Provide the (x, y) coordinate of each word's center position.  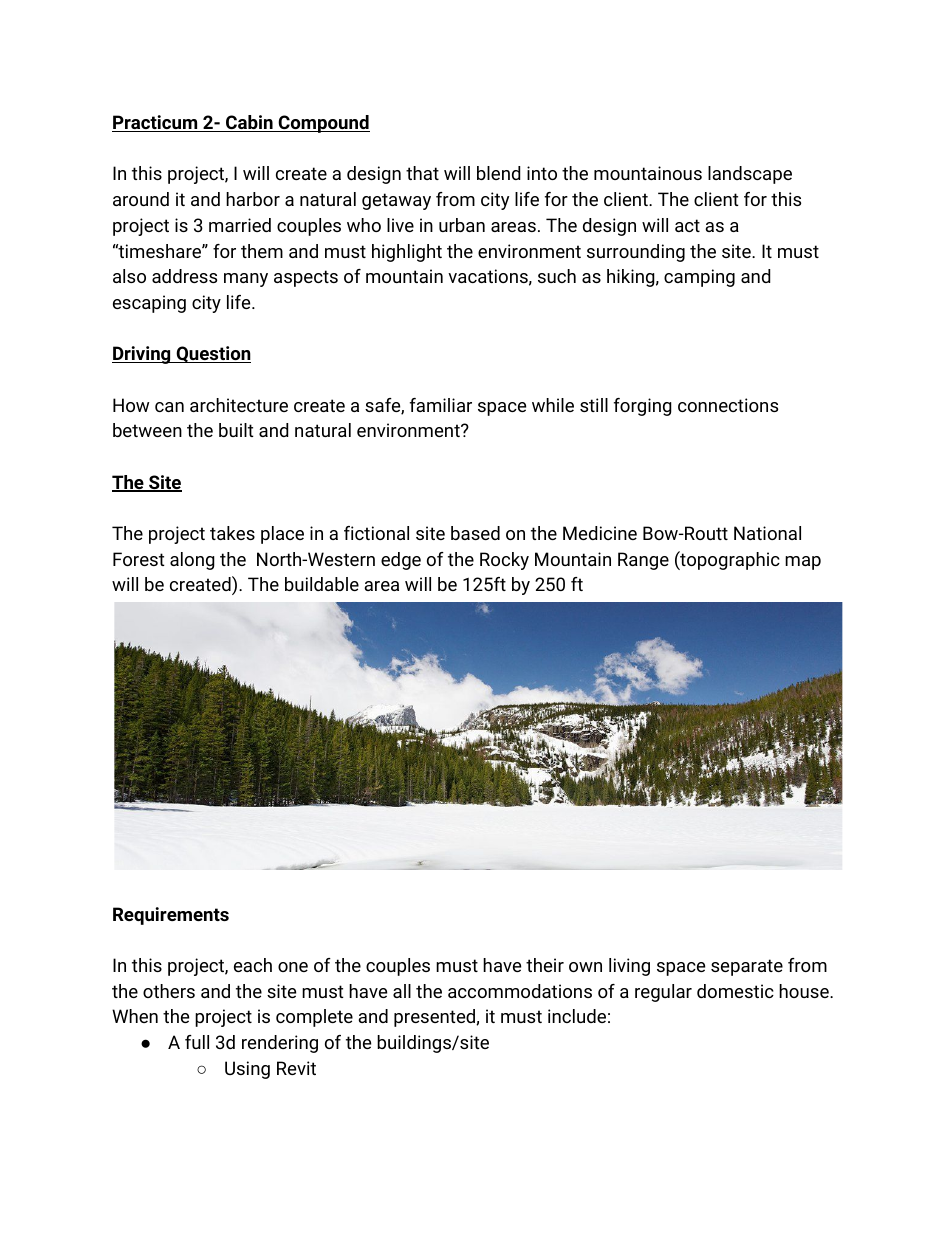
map (803, 563)
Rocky (504, 561)
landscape (750, 175)
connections (728, 405)
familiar (441, 405)
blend (498, 173)
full (197, 1042)
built (236, 430)
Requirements (171, 916)
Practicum (156, 123)
